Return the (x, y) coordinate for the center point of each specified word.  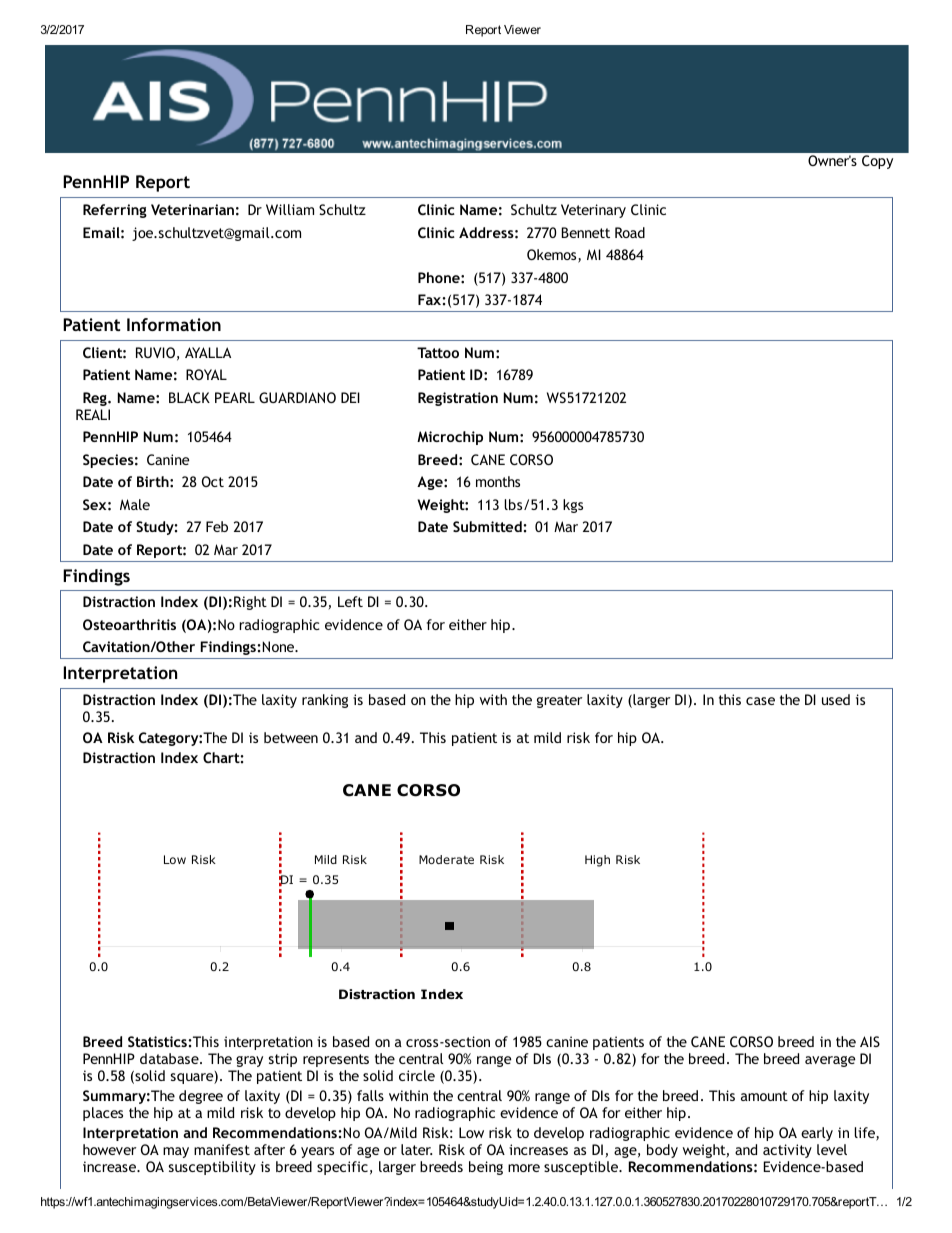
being (486, 1168)
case (760, 701)
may (176, 1152)
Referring (115, 211)
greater (559, 701)
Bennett (586, 232)
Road (630, 232)
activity (787, 1151)
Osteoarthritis (129, 624)
